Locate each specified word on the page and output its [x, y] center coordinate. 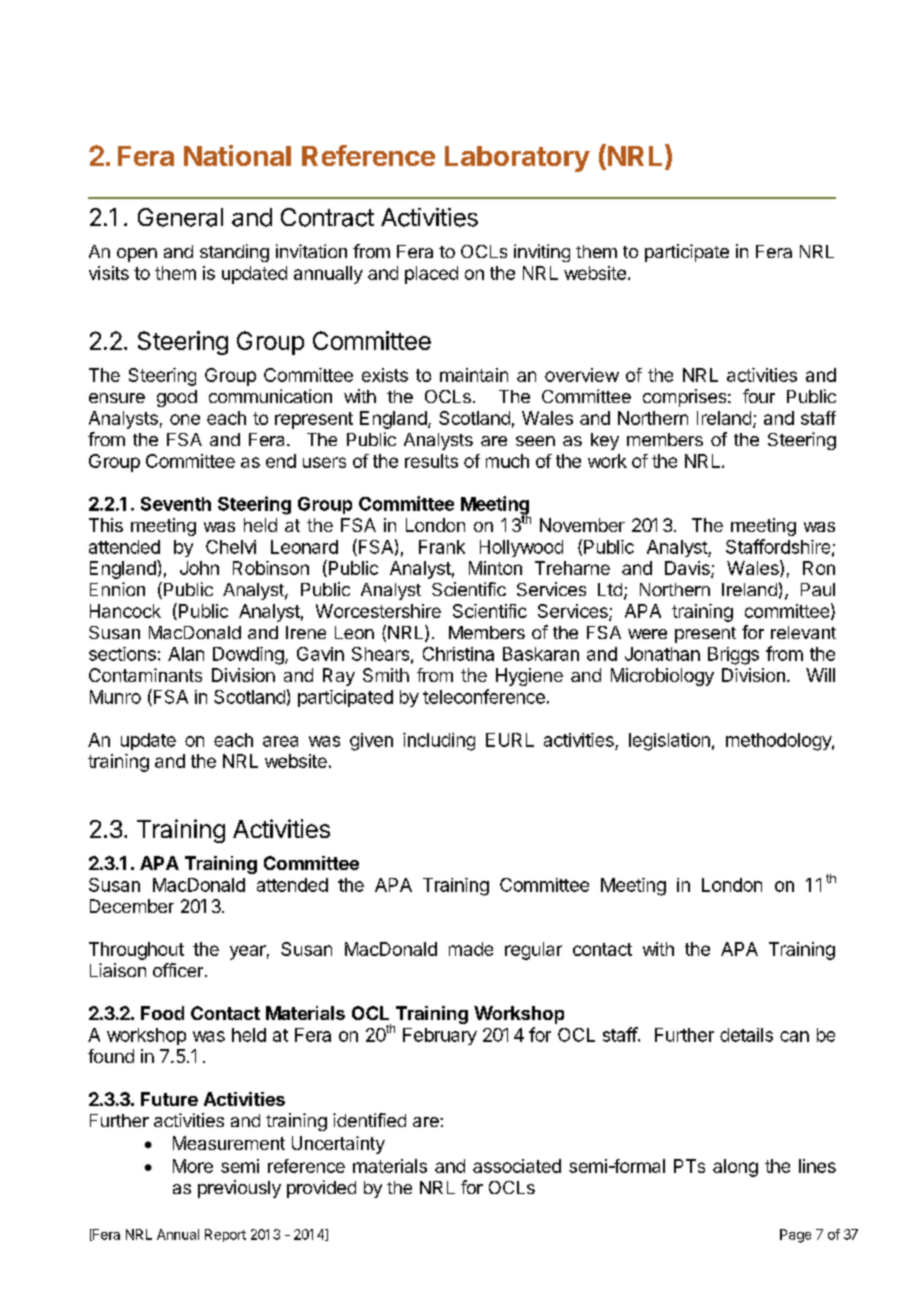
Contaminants [145, 675]
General [180, 217]
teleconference [484, 696]
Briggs [733, 656]
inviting [542, 253]
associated [517, 1166]
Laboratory [517, 159]
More [193, 1166]
